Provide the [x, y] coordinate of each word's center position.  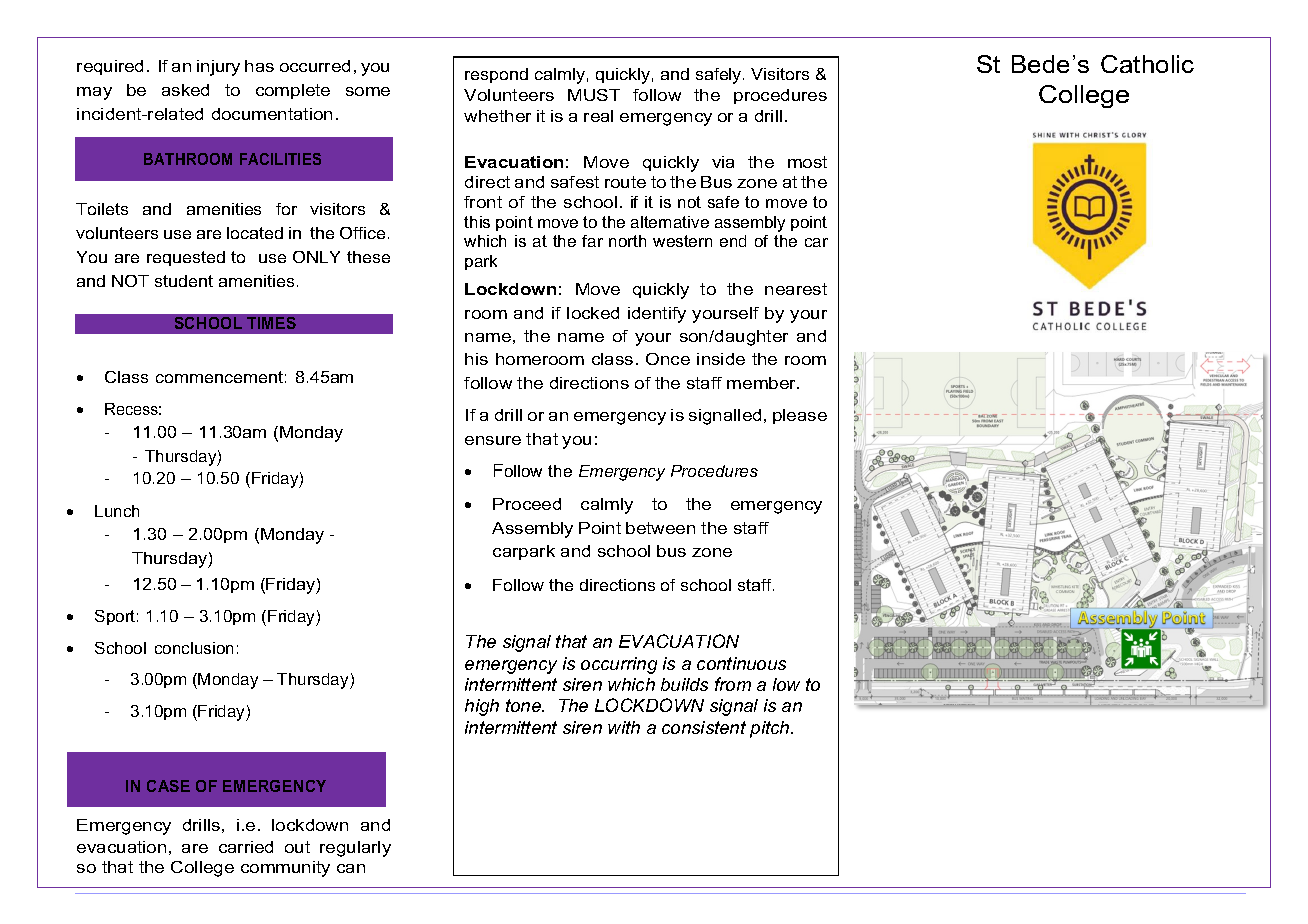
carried [246, 847]
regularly [355, 849]
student [184, 281]
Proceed [527, 504]
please [800, 416]
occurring [619, 665]
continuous [741, 663]
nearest [796, 289]
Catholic [1147, 64]
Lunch [117, 511]
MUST [594, 95]
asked [185, 90]
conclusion [194, 648]
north [627, 241]
